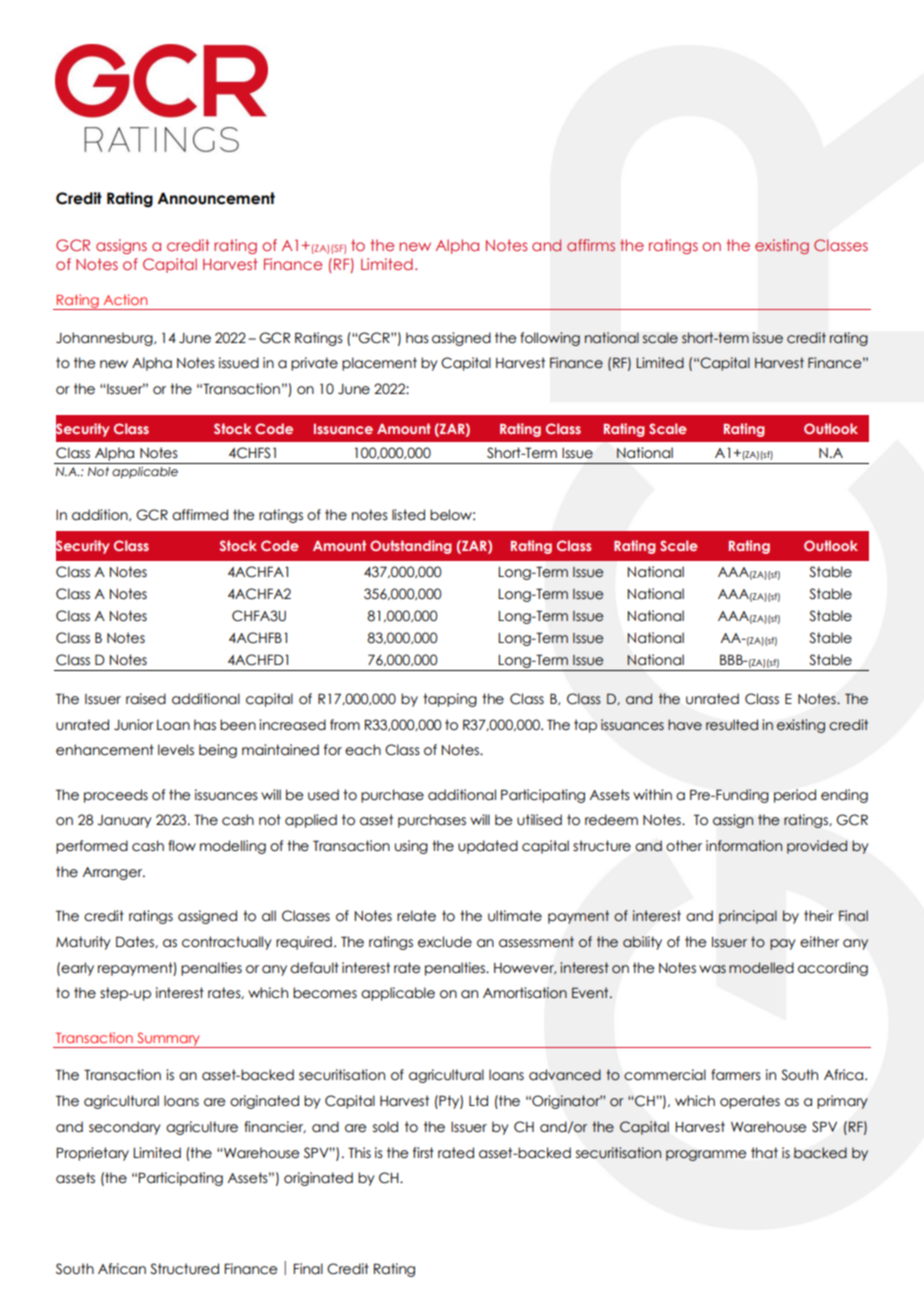 This screenshot has width=924, height=1308. I want to click on that, so click(764, 1153).
